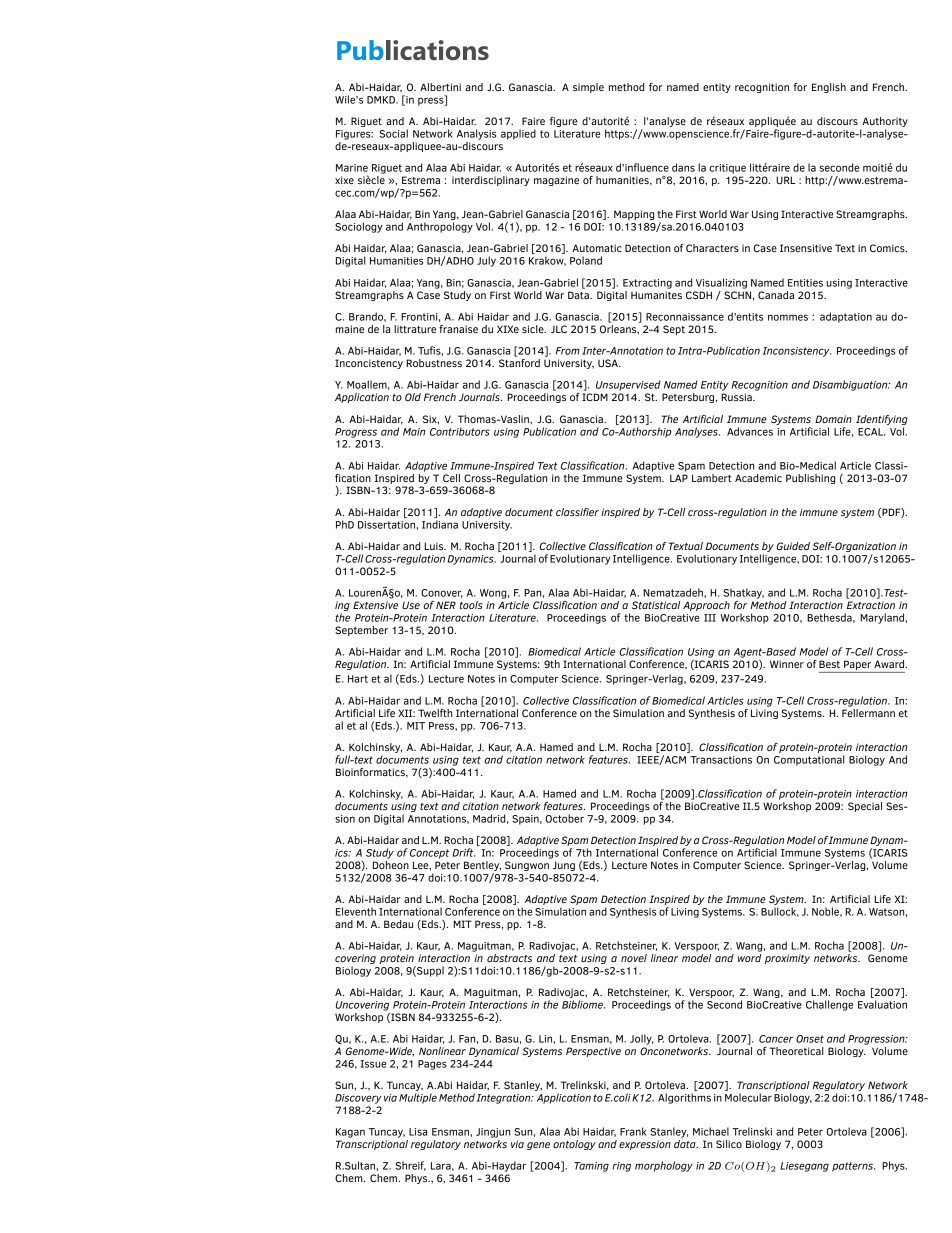 The height and width of the screenshot is (1233, 952). What do you see at coordinates (633, 1131) in the screenshot?
I see `Frank` at bounding box center [633, 1131].
